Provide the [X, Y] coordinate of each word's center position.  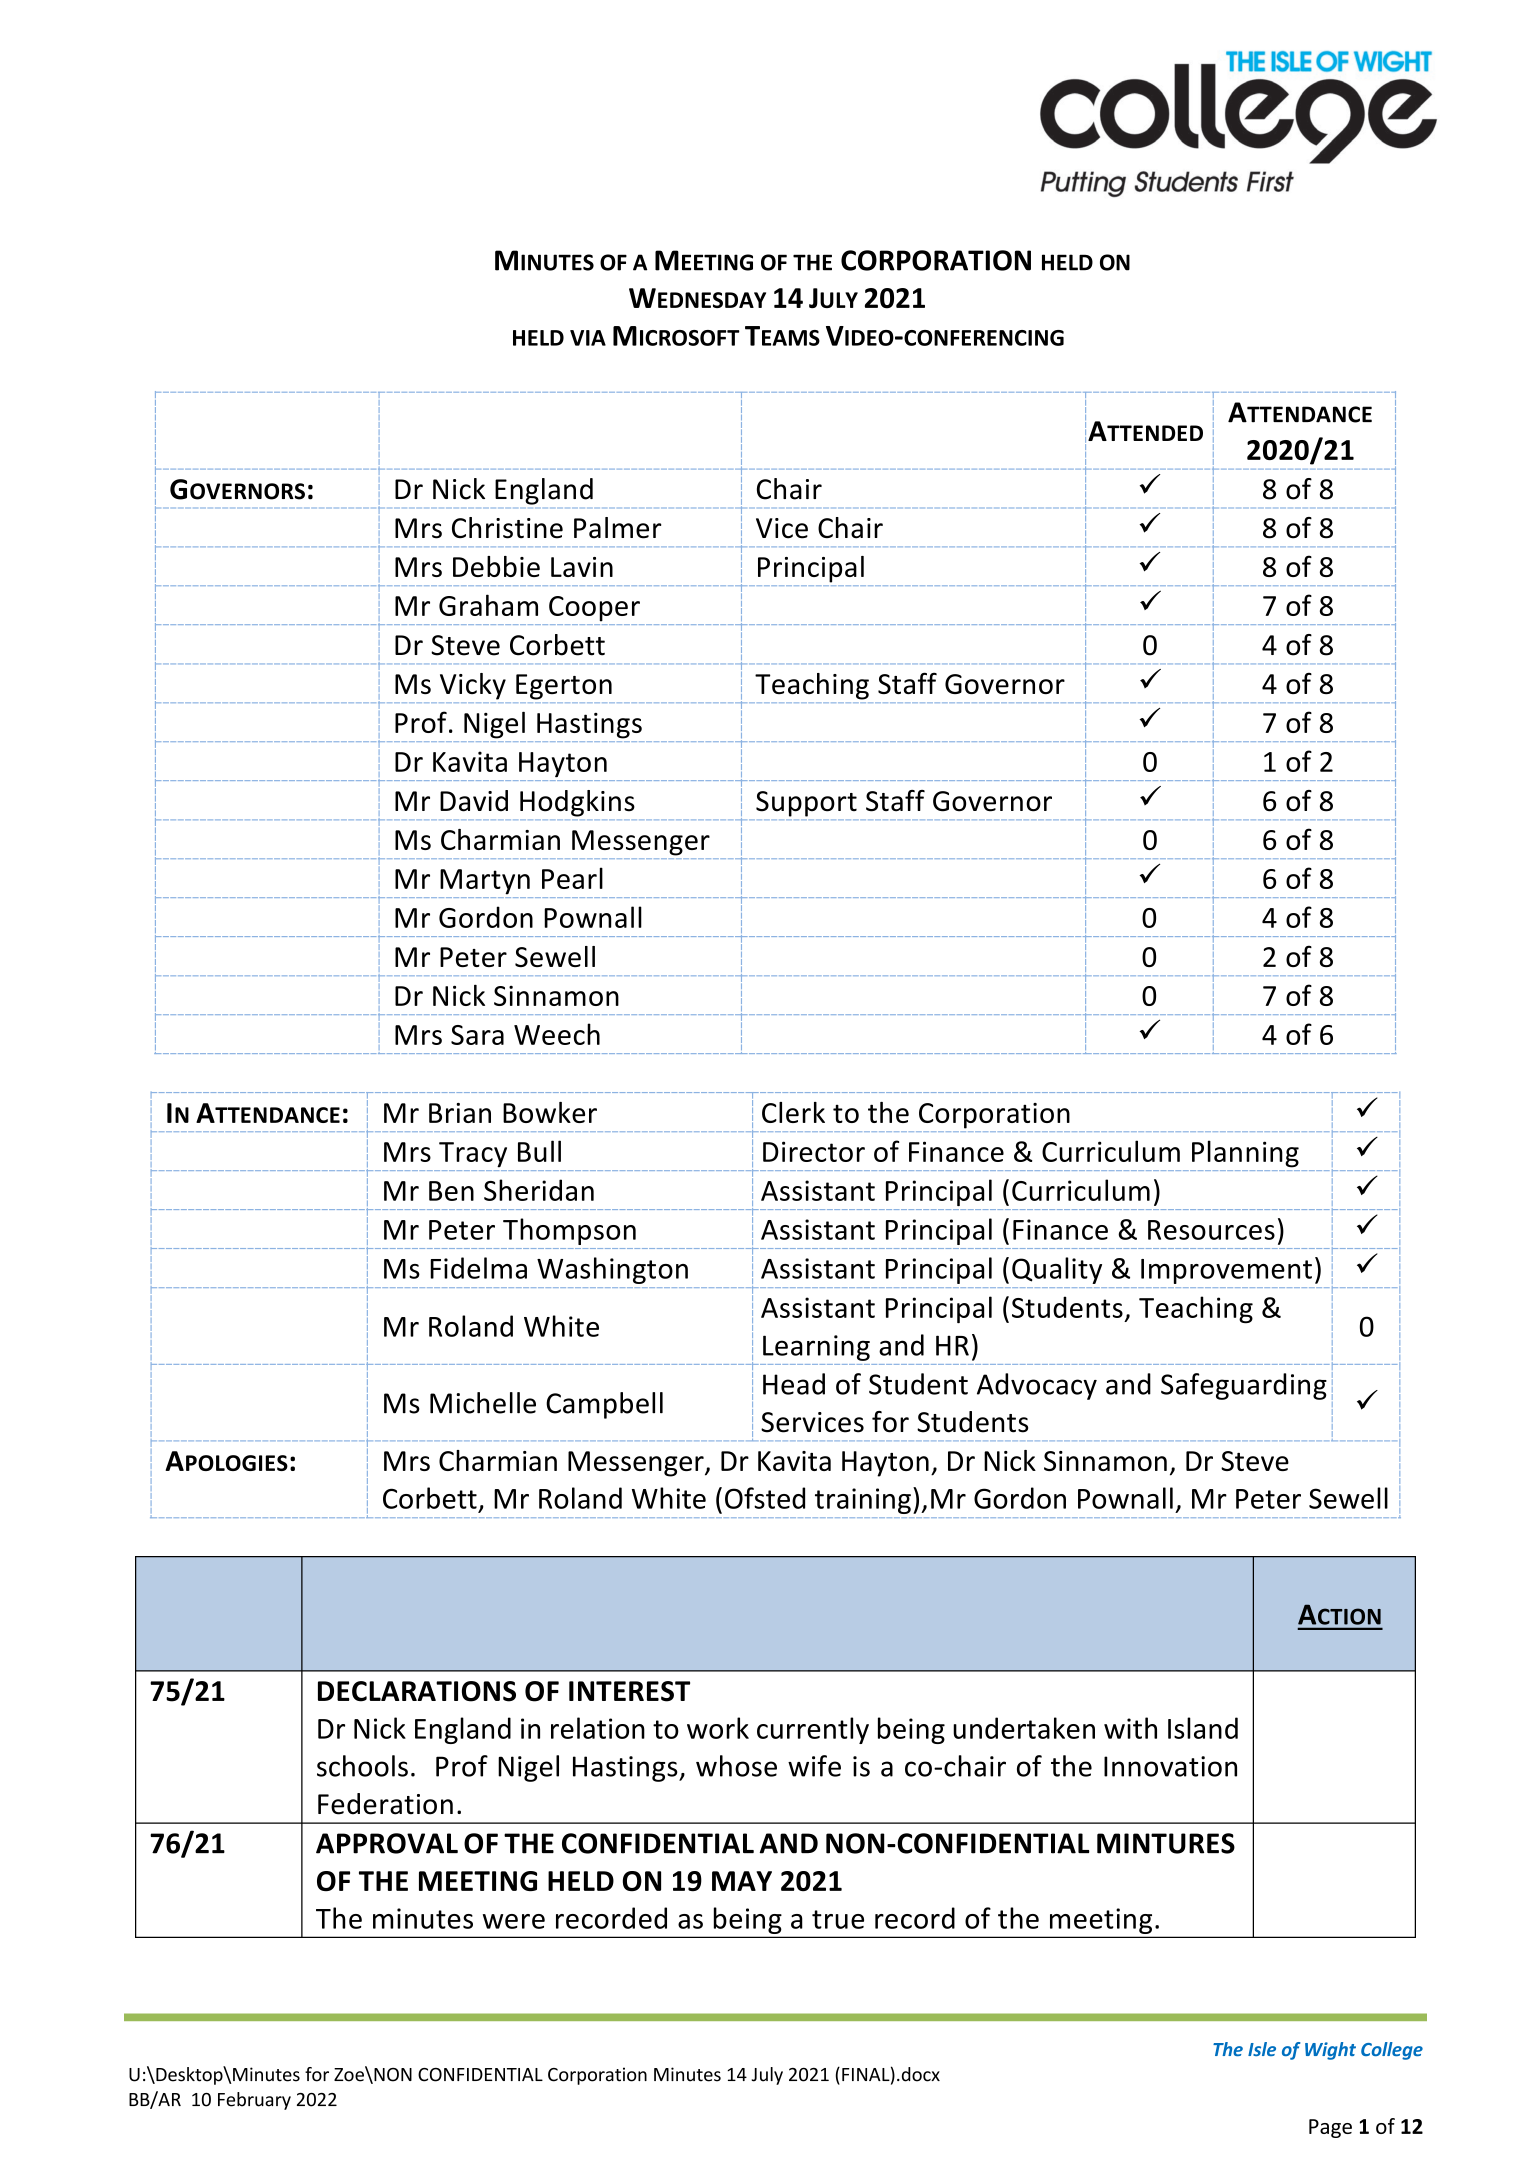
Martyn [485, 882]
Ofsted [765, 1498]
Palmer [617, 528]
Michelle [483, 1403]
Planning [1245, 1154]
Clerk [793, 1112]
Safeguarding [1244, 1386]
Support [806, 804]
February [254, 2101]
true [838, 1919]
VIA [588, 338]
